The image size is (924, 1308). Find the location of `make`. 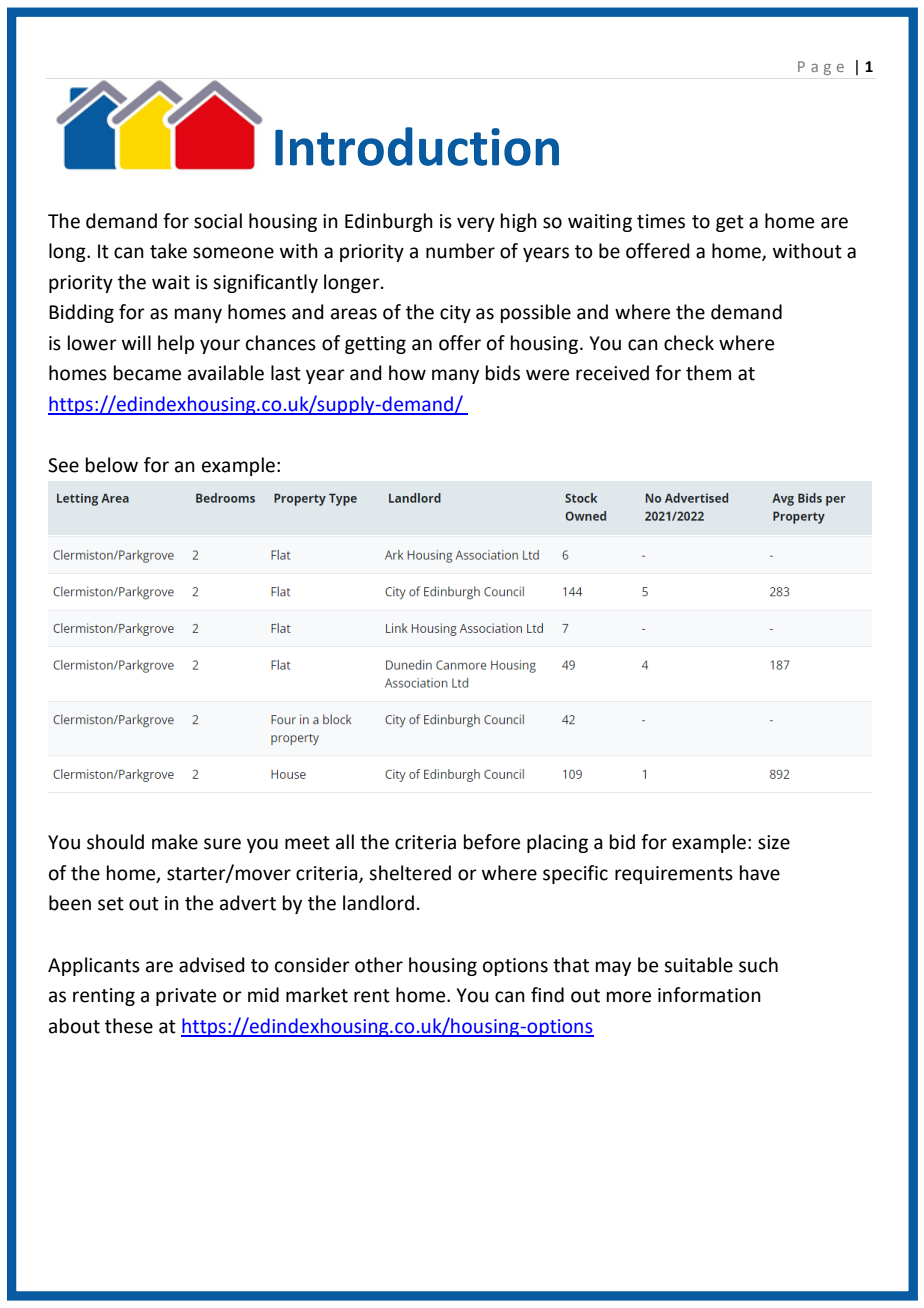

make is located at coordinates (175, 842).
